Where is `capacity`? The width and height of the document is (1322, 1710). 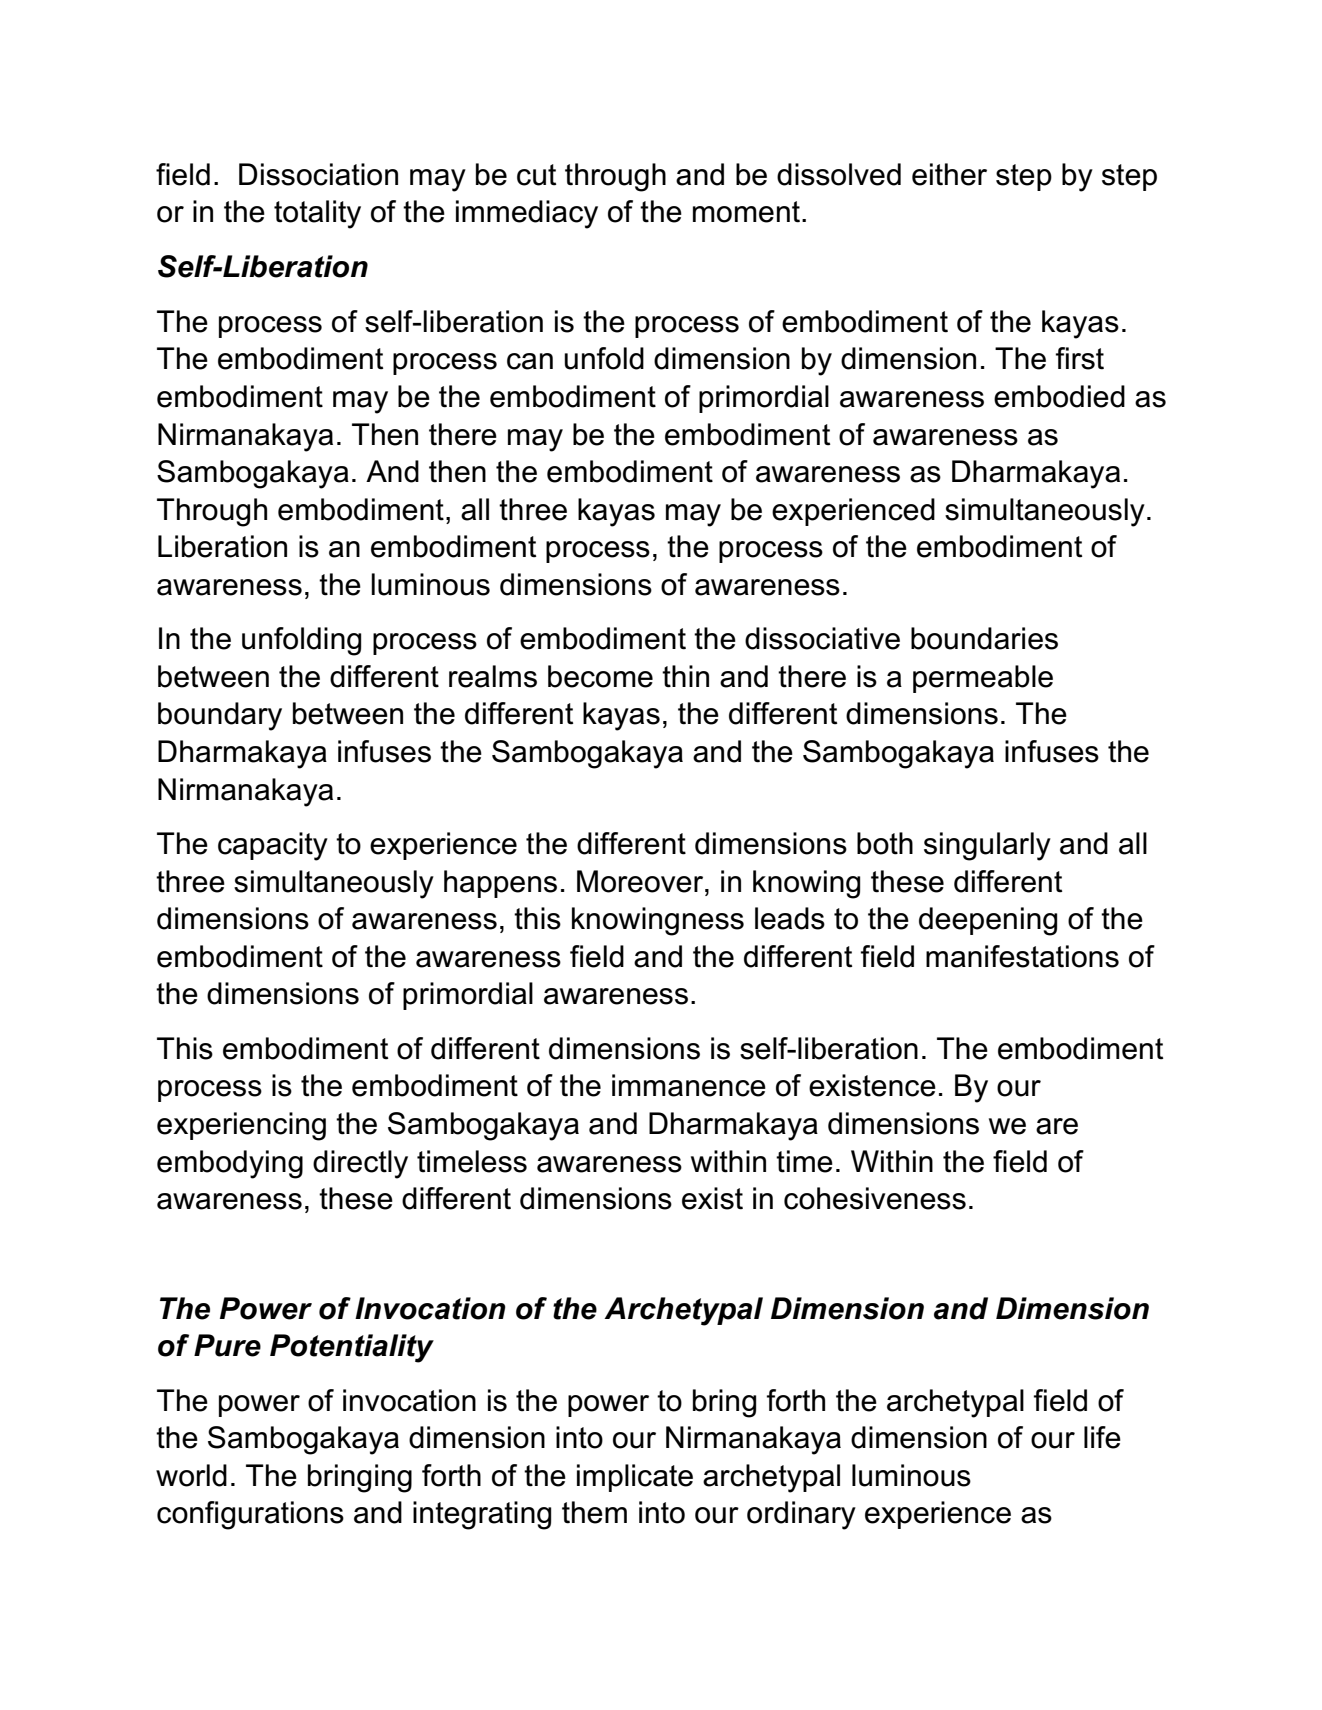 capacity is located at coordinates (273, 846).
